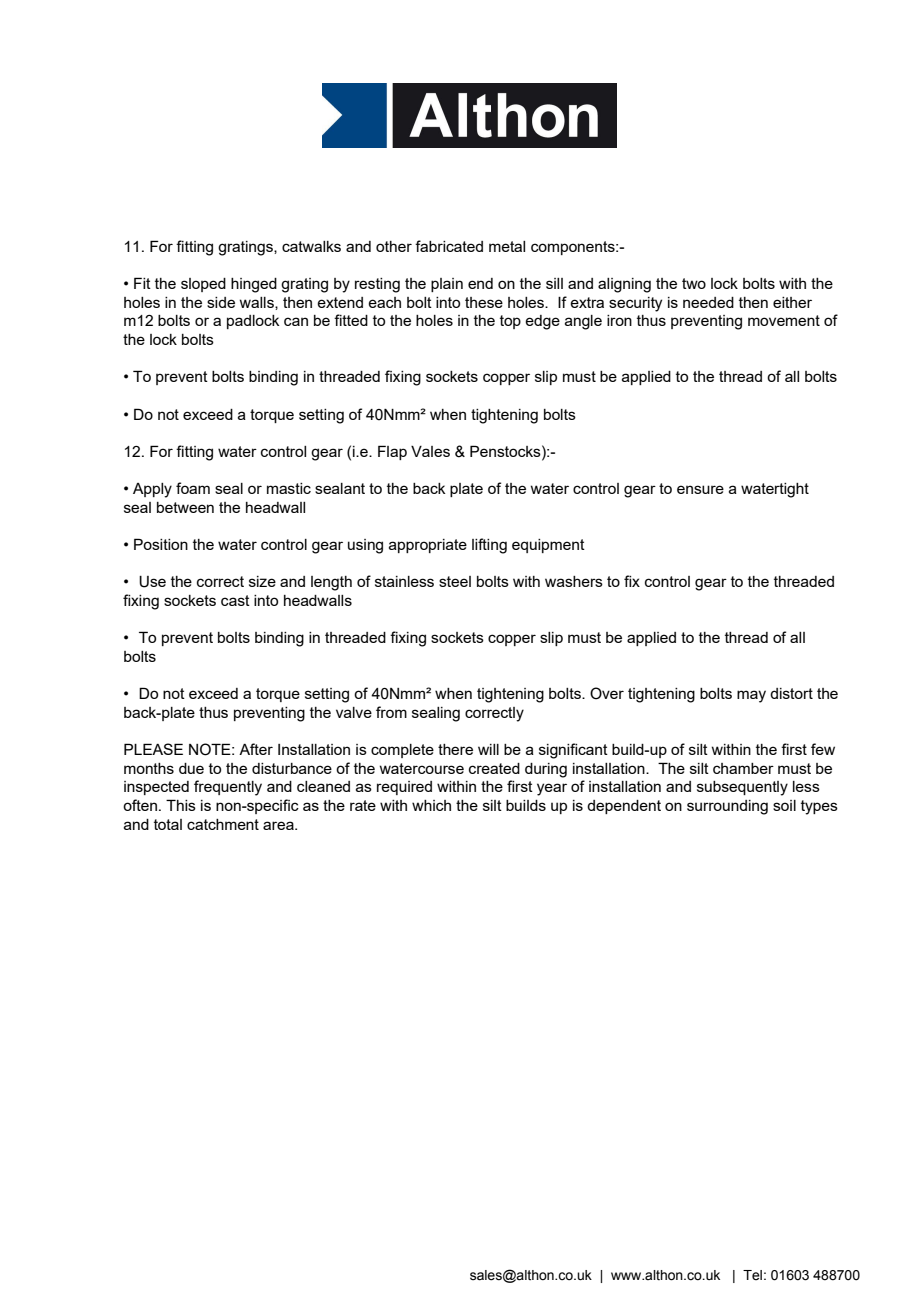  I want to click on from, so click(391, 712).
